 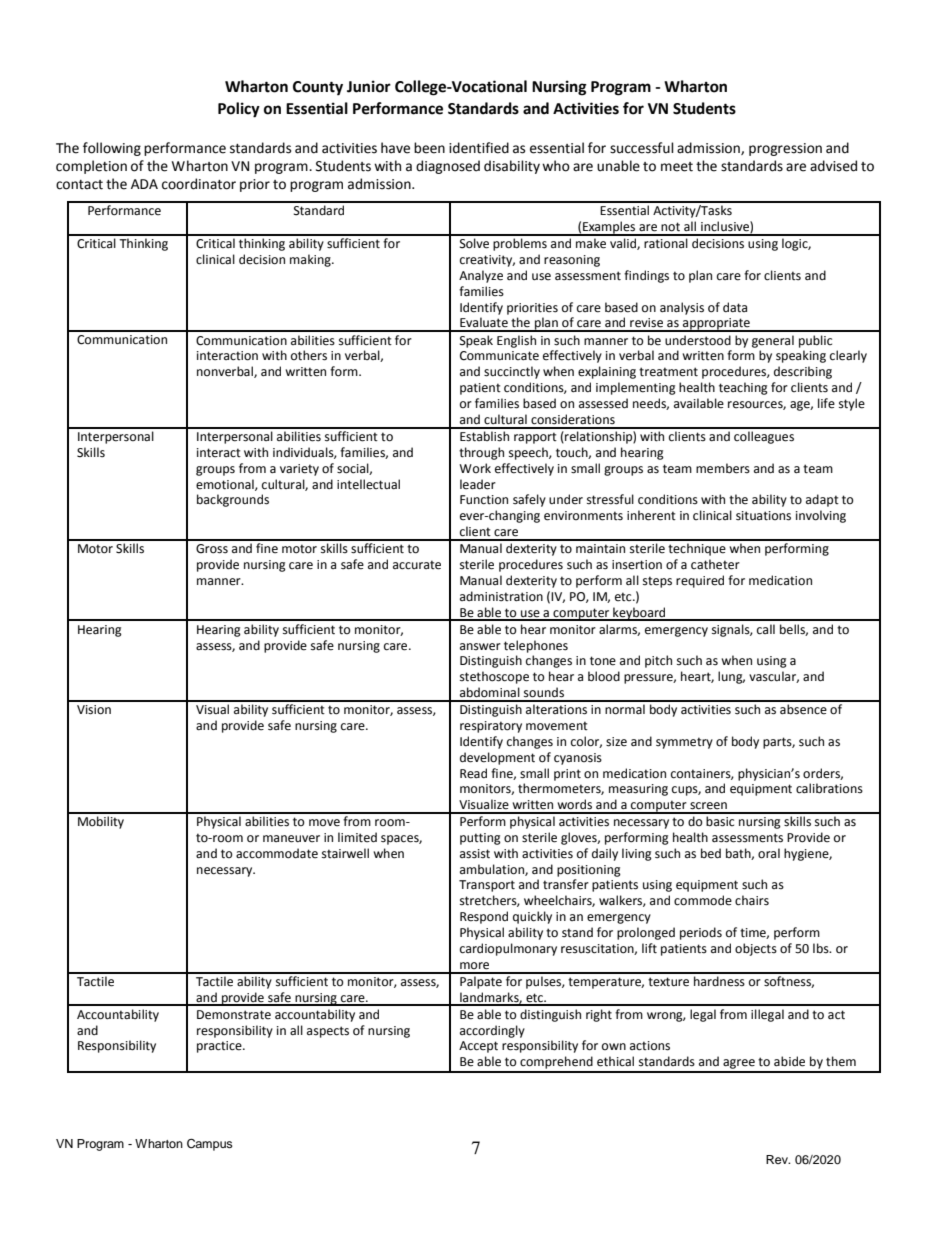 What do you see at coordinates (785, 149) in the page?
I see `progression` at bounding box center [785, 149].
